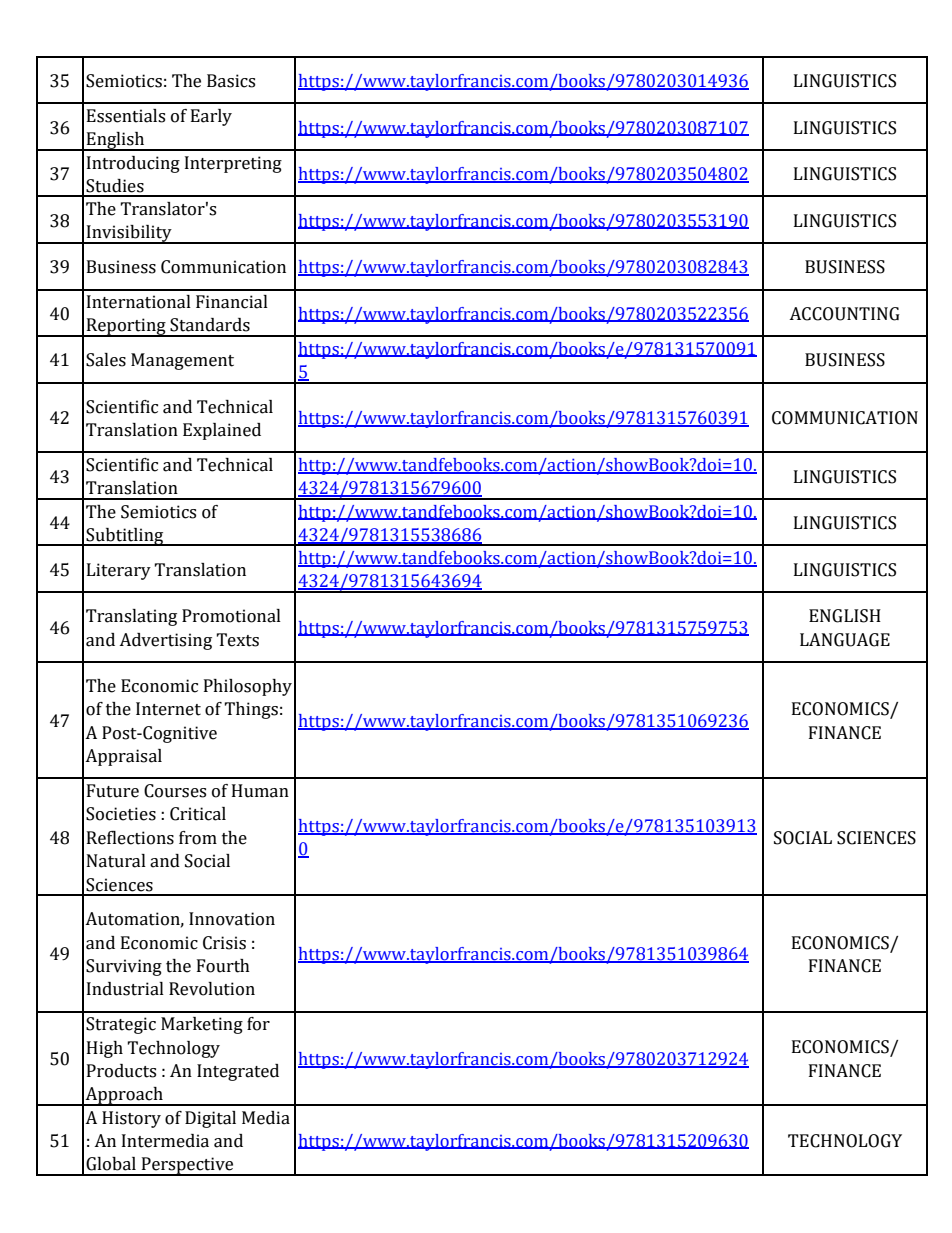  What do you see at coordinates (211, 117) in the screenshot?
I see `Early` at bounding box center [211, 117].
